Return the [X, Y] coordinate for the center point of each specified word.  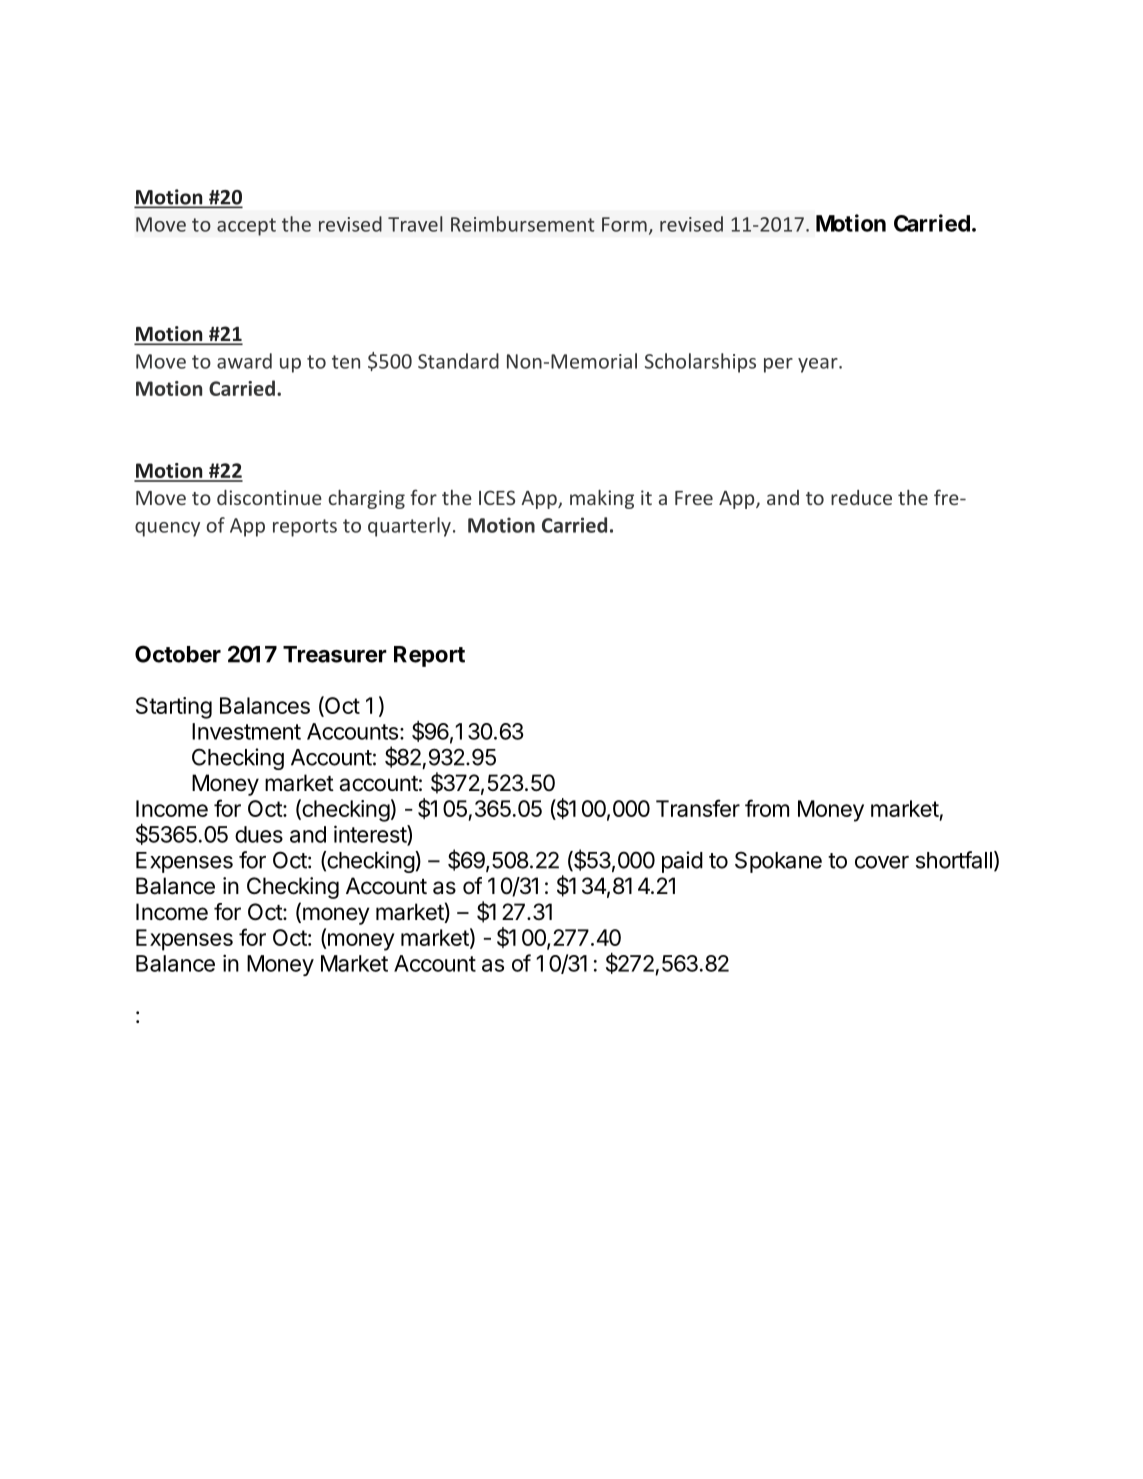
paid [682, 862]
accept [246, 227]
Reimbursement [523, 224]
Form [624, 224]
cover [882, 862]
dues [259, 834]
